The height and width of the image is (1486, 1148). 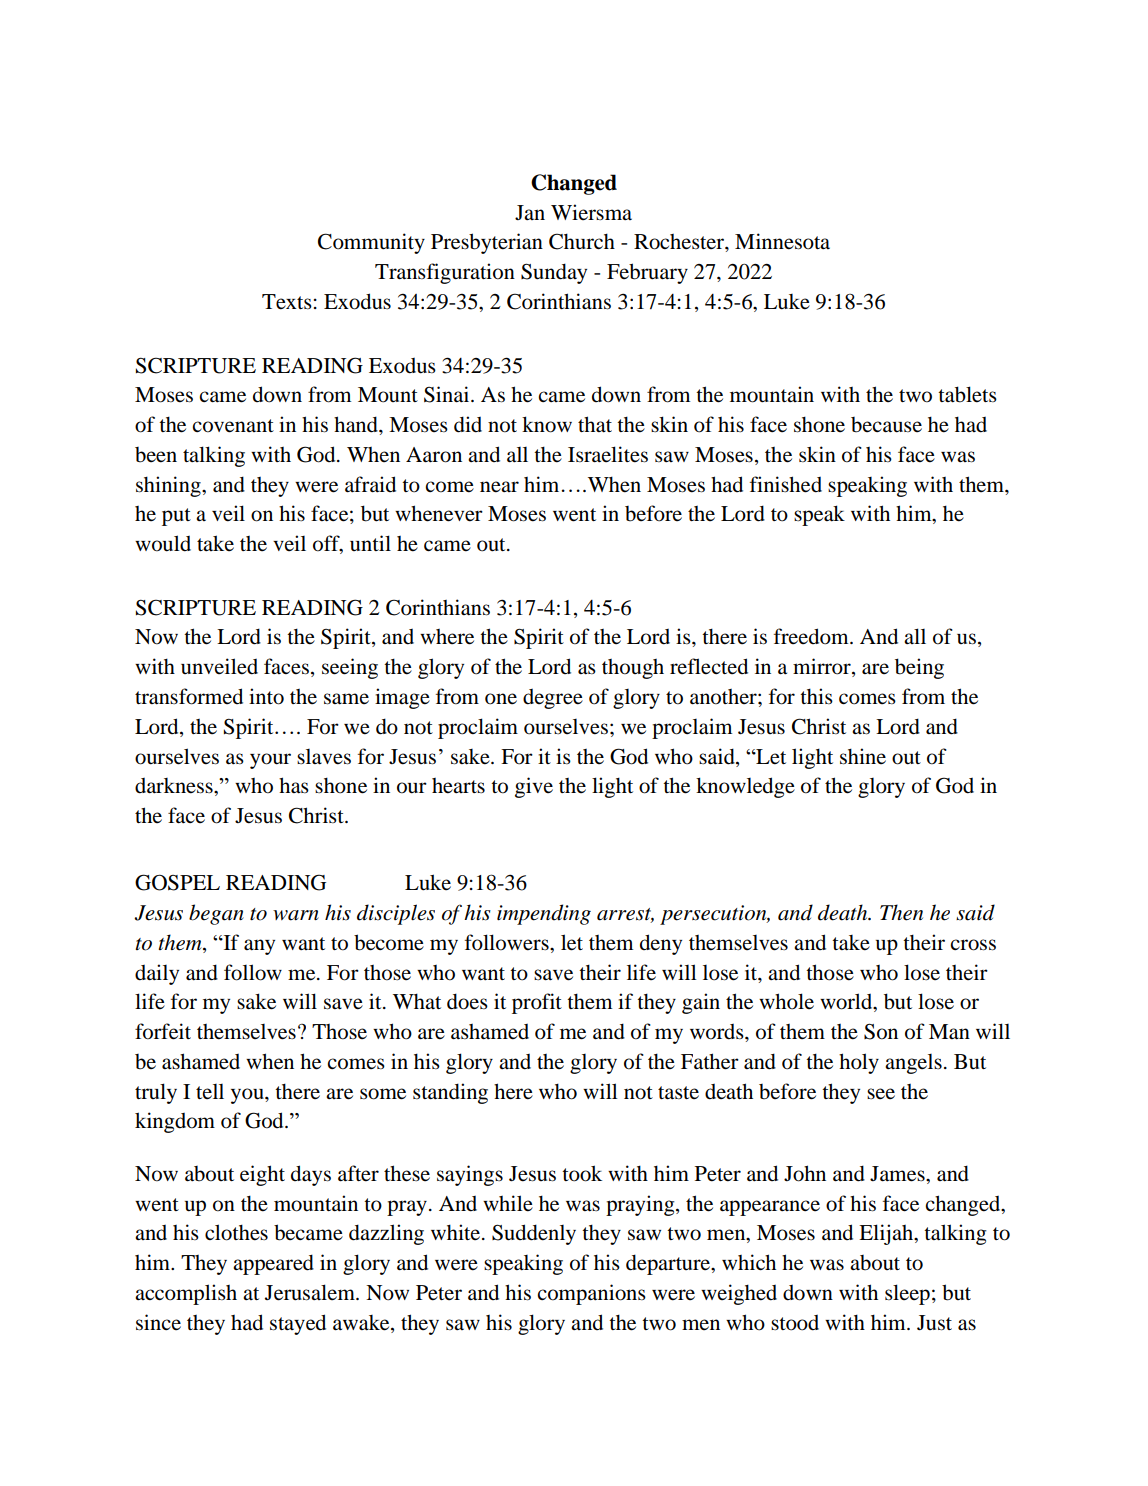 I want to click on Minnesota, so click(x=782, y=241).
